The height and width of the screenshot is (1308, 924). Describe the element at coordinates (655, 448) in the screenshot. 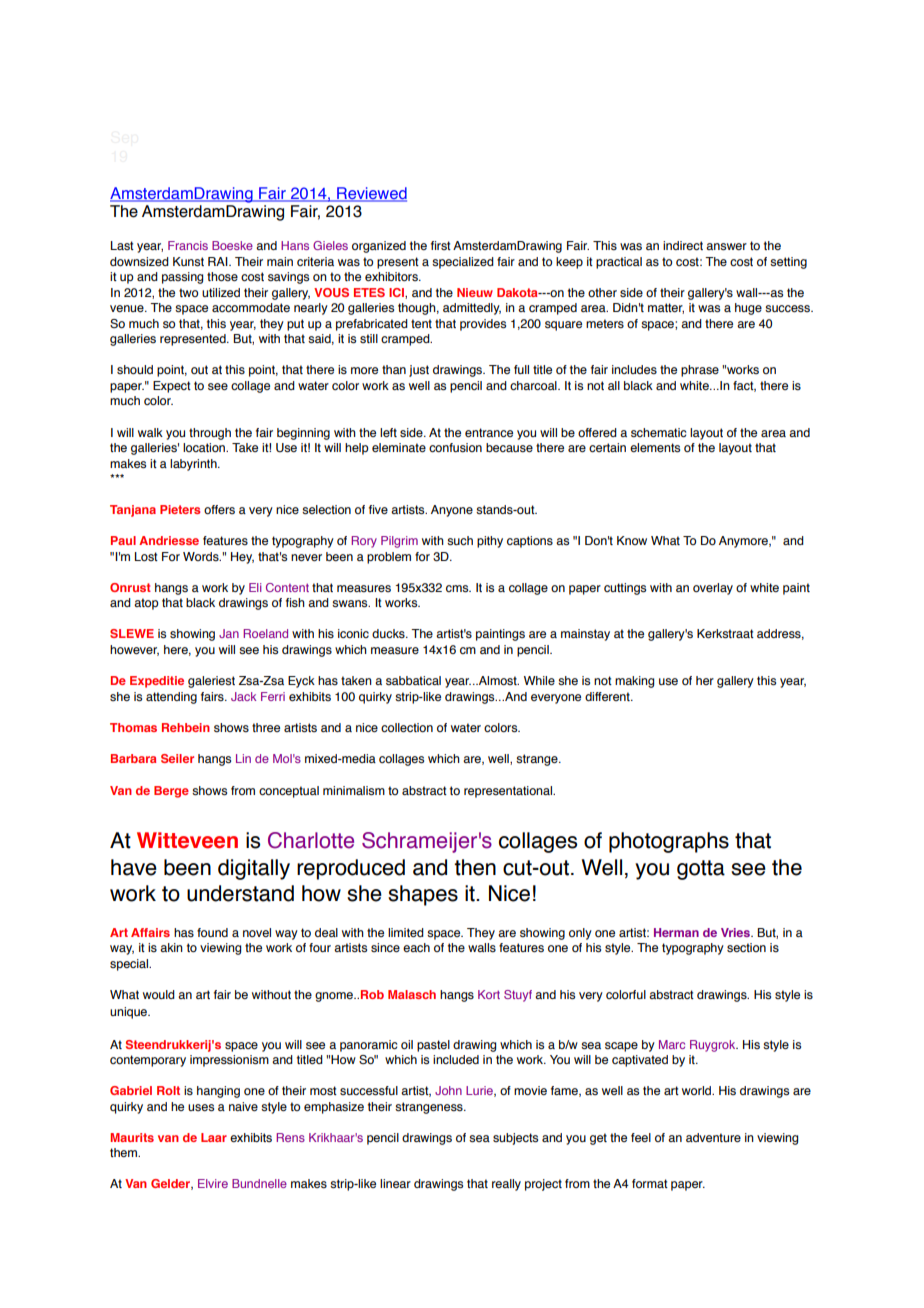

I see `elements` at that location.
